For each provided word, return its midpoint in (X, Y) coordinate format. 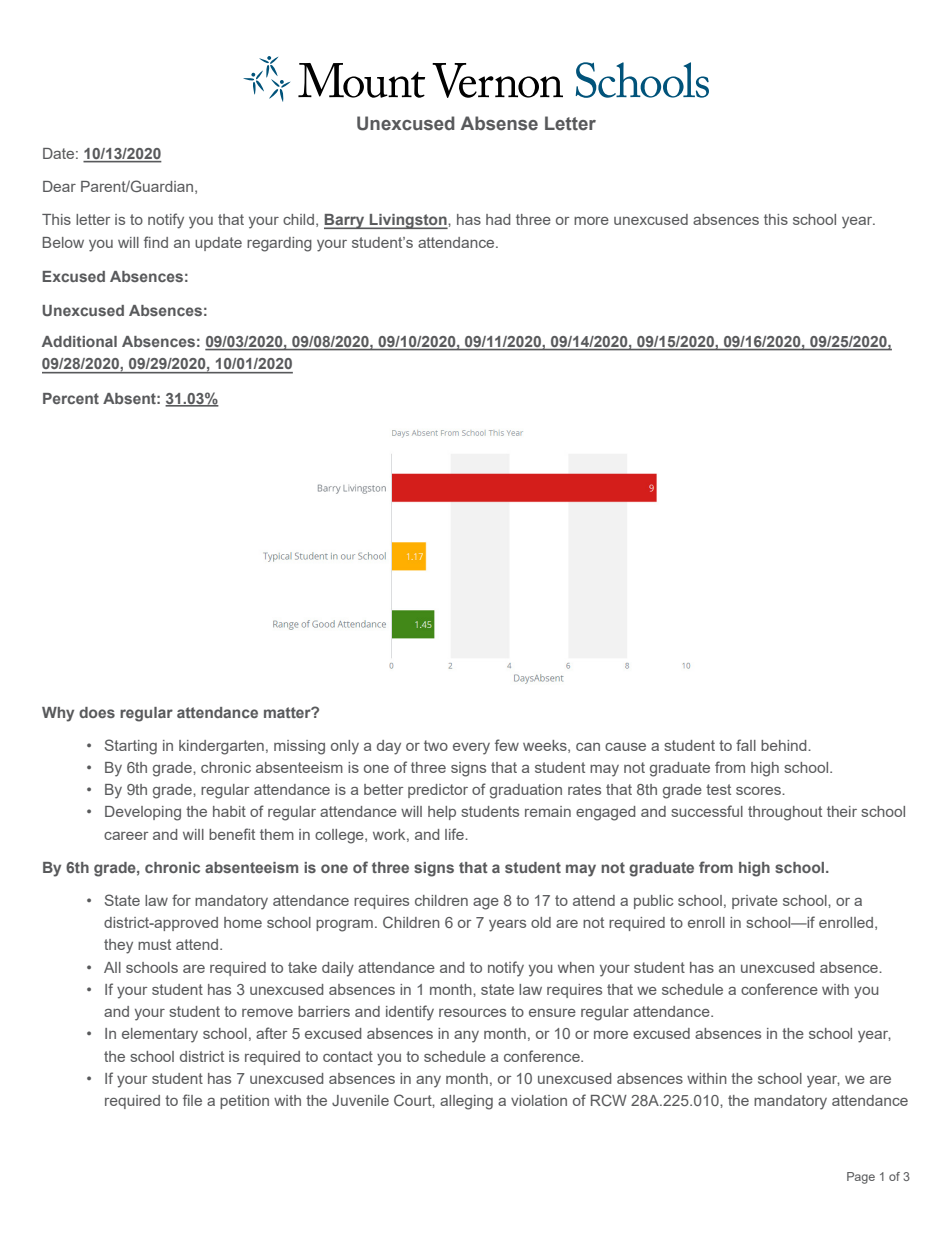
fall (746, 745)
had (498, 219)
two (436, 745)
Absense (499, 123)
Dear (59, 186)
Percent (71, 398)
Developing (143, 813)
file (192, 1100)
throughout (785, 813)
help (442, 813)
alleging (466, 1102)
